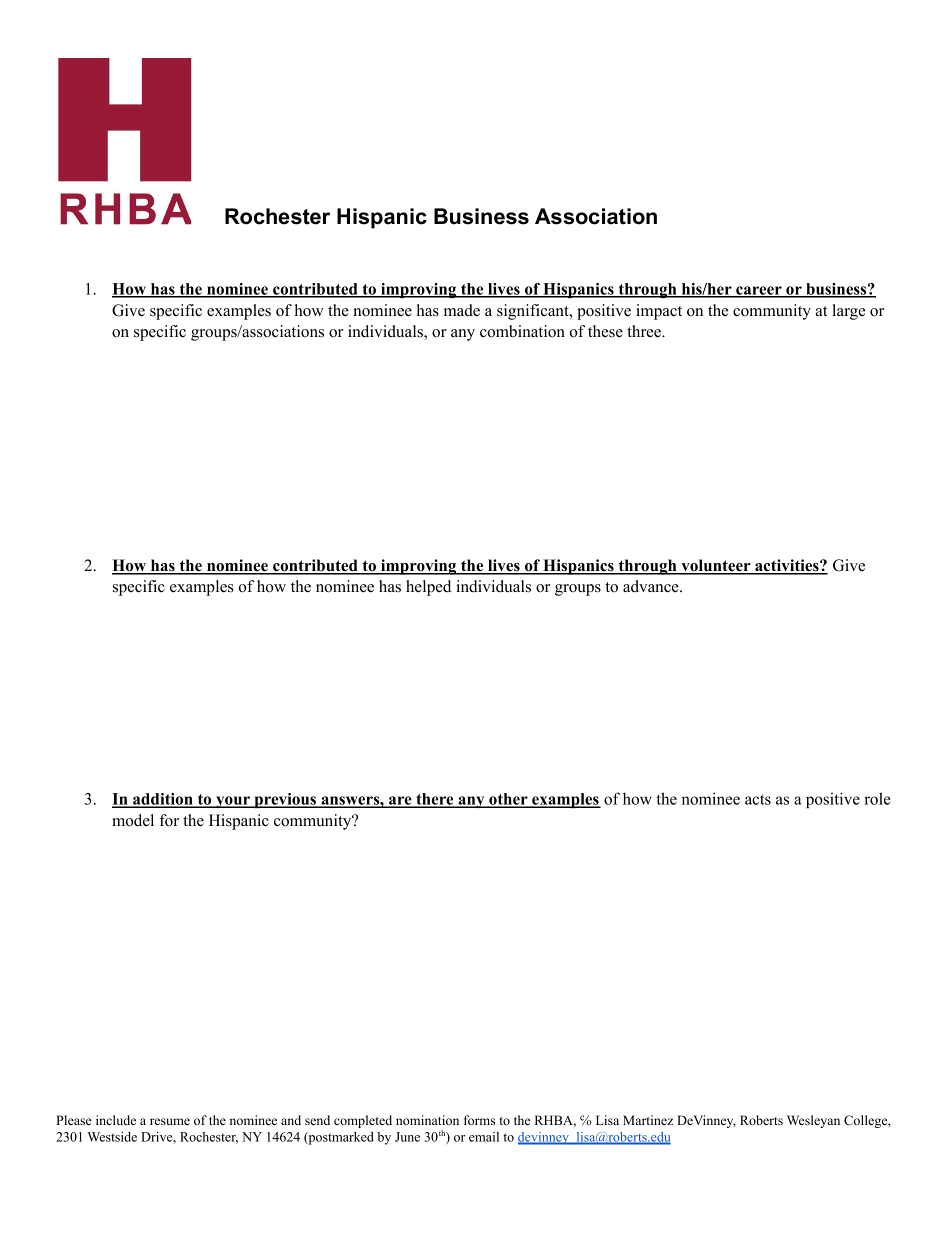 The image size is (952, 1233). I want to click on acts, so click(758, 799).
